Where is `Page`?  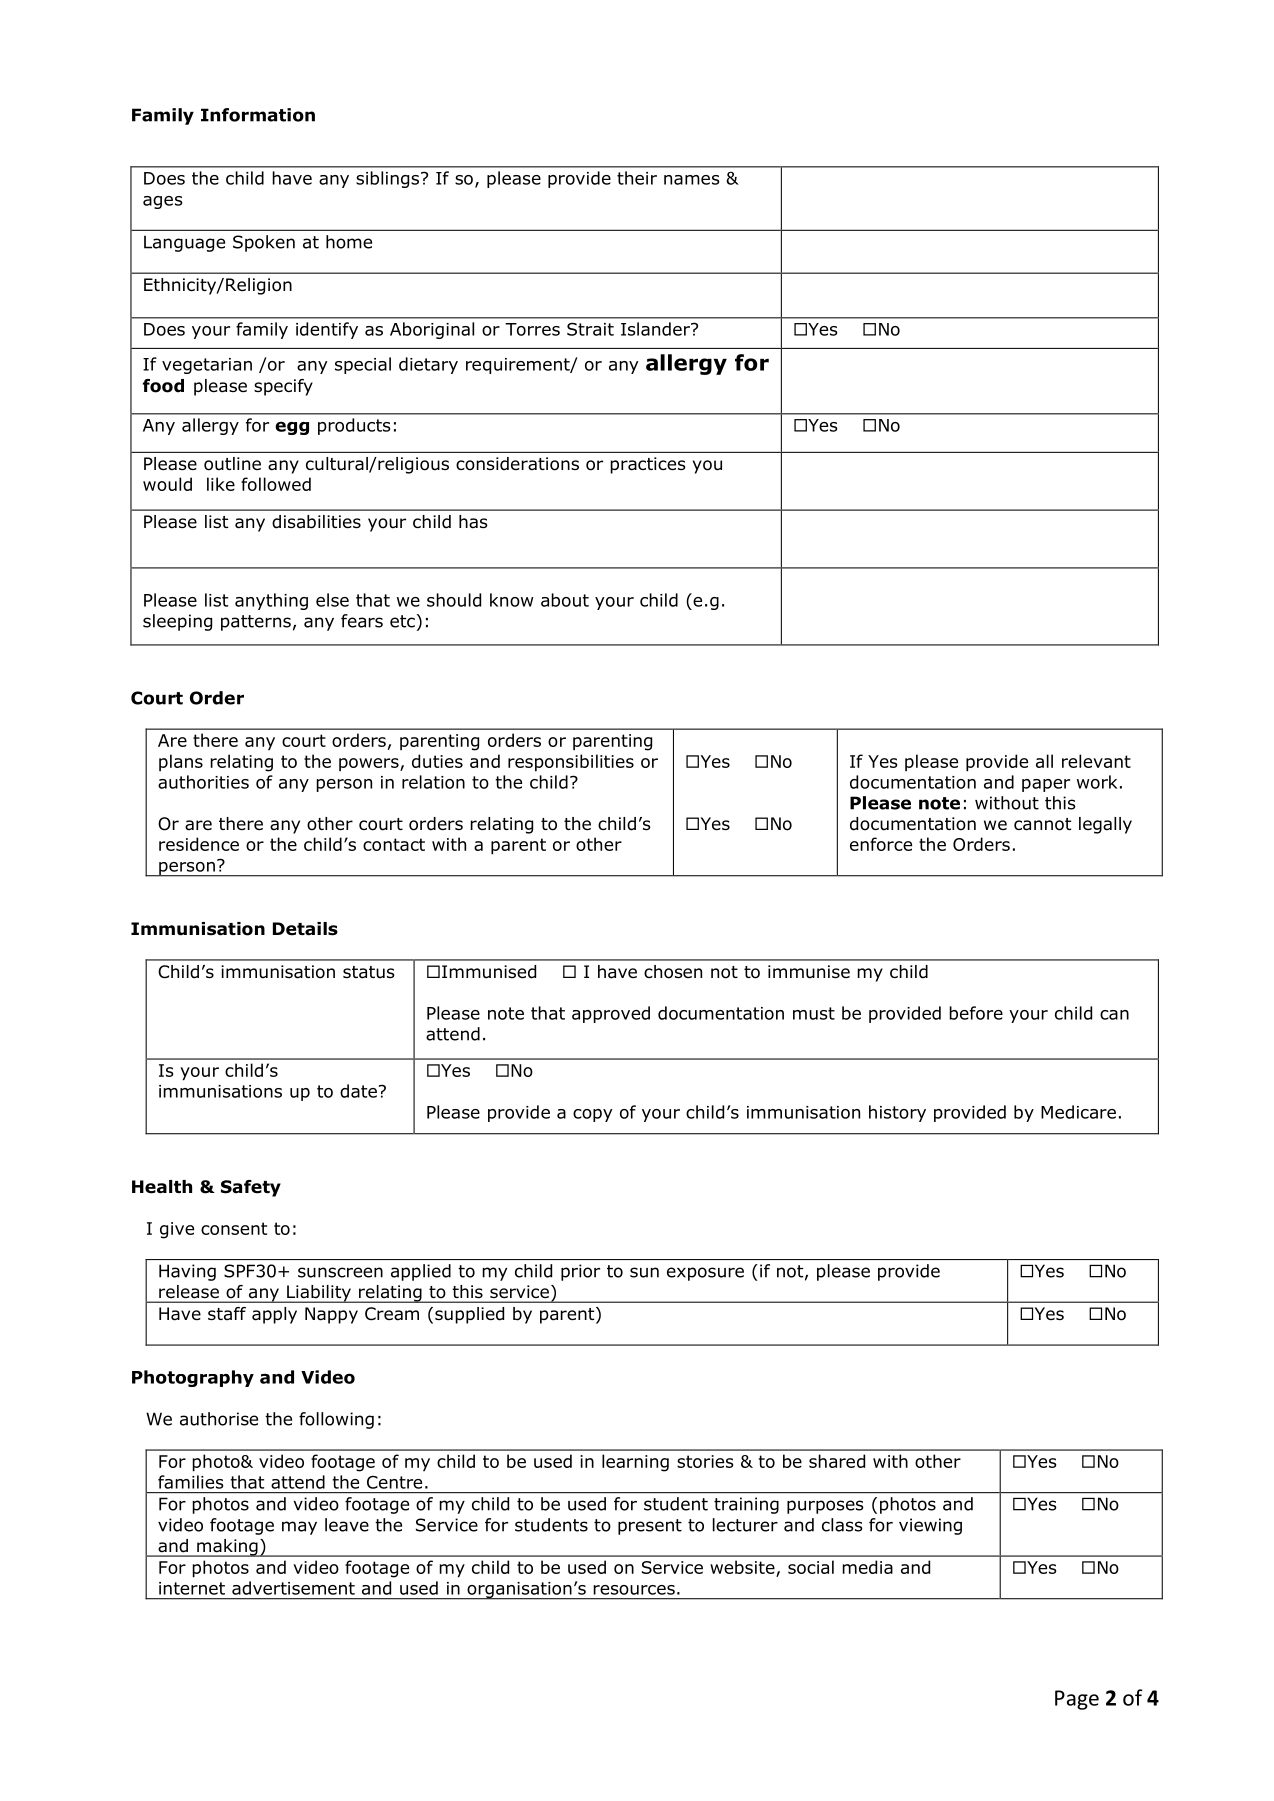 Page is located at coordinates (1077, 1700).
